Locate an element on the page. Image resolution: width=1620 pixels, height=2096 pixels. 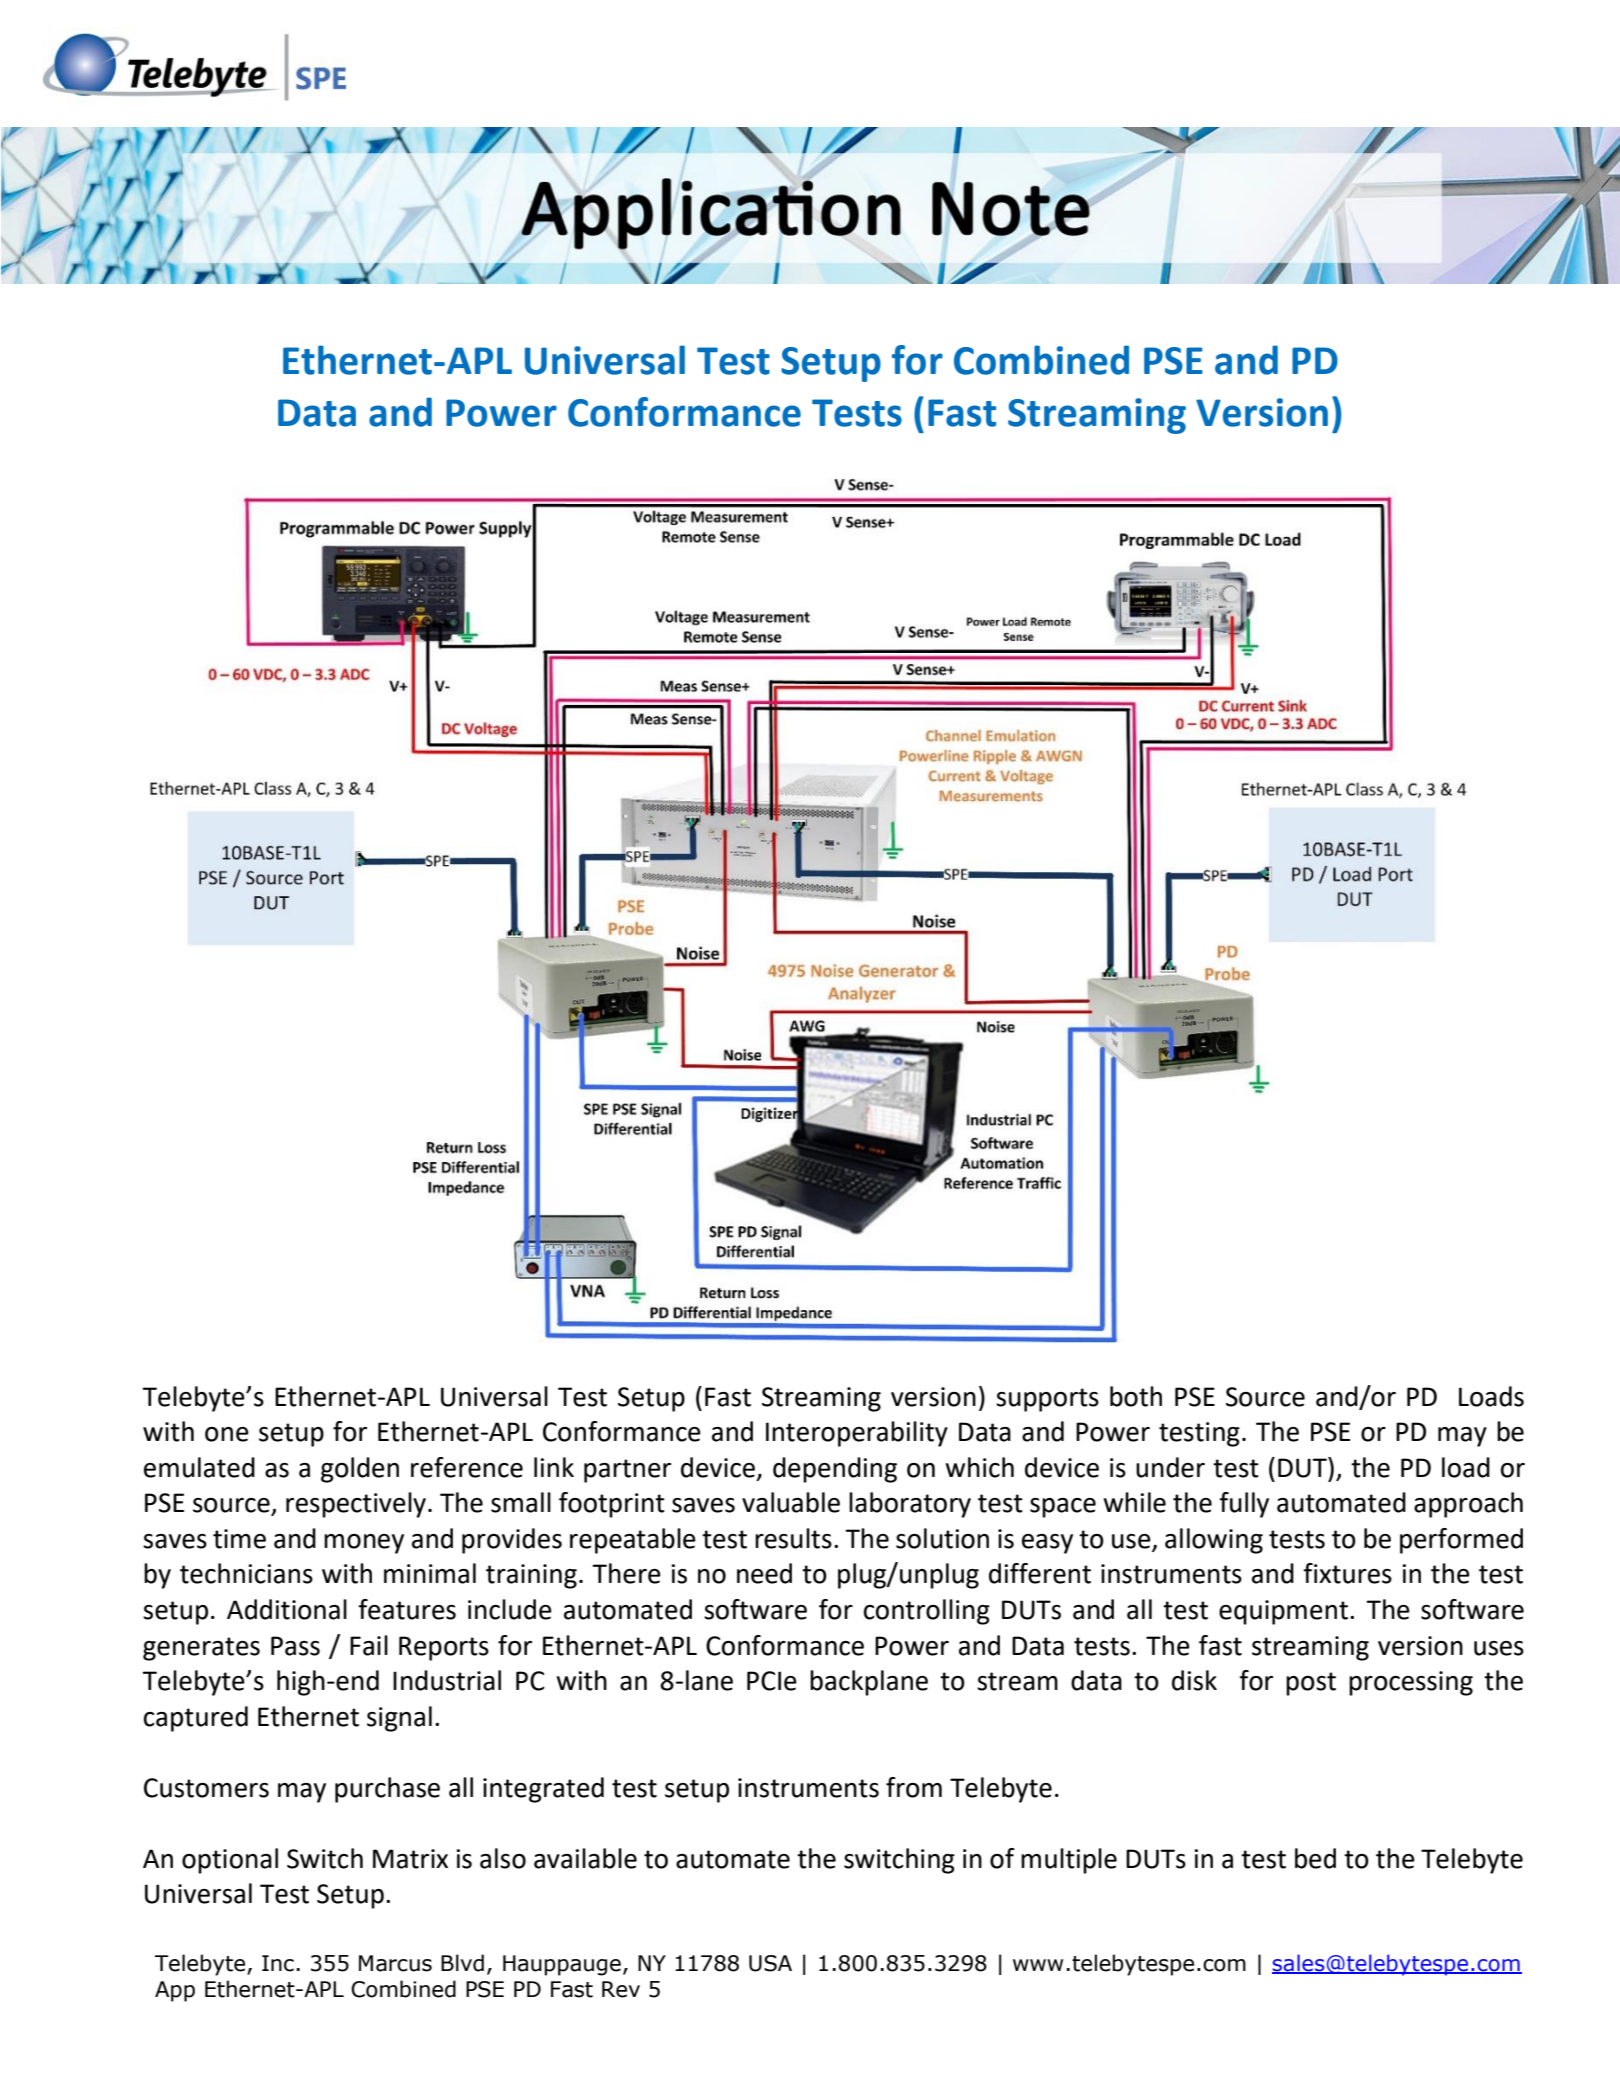
fixtures is located at coordinates (1347, 1573).
